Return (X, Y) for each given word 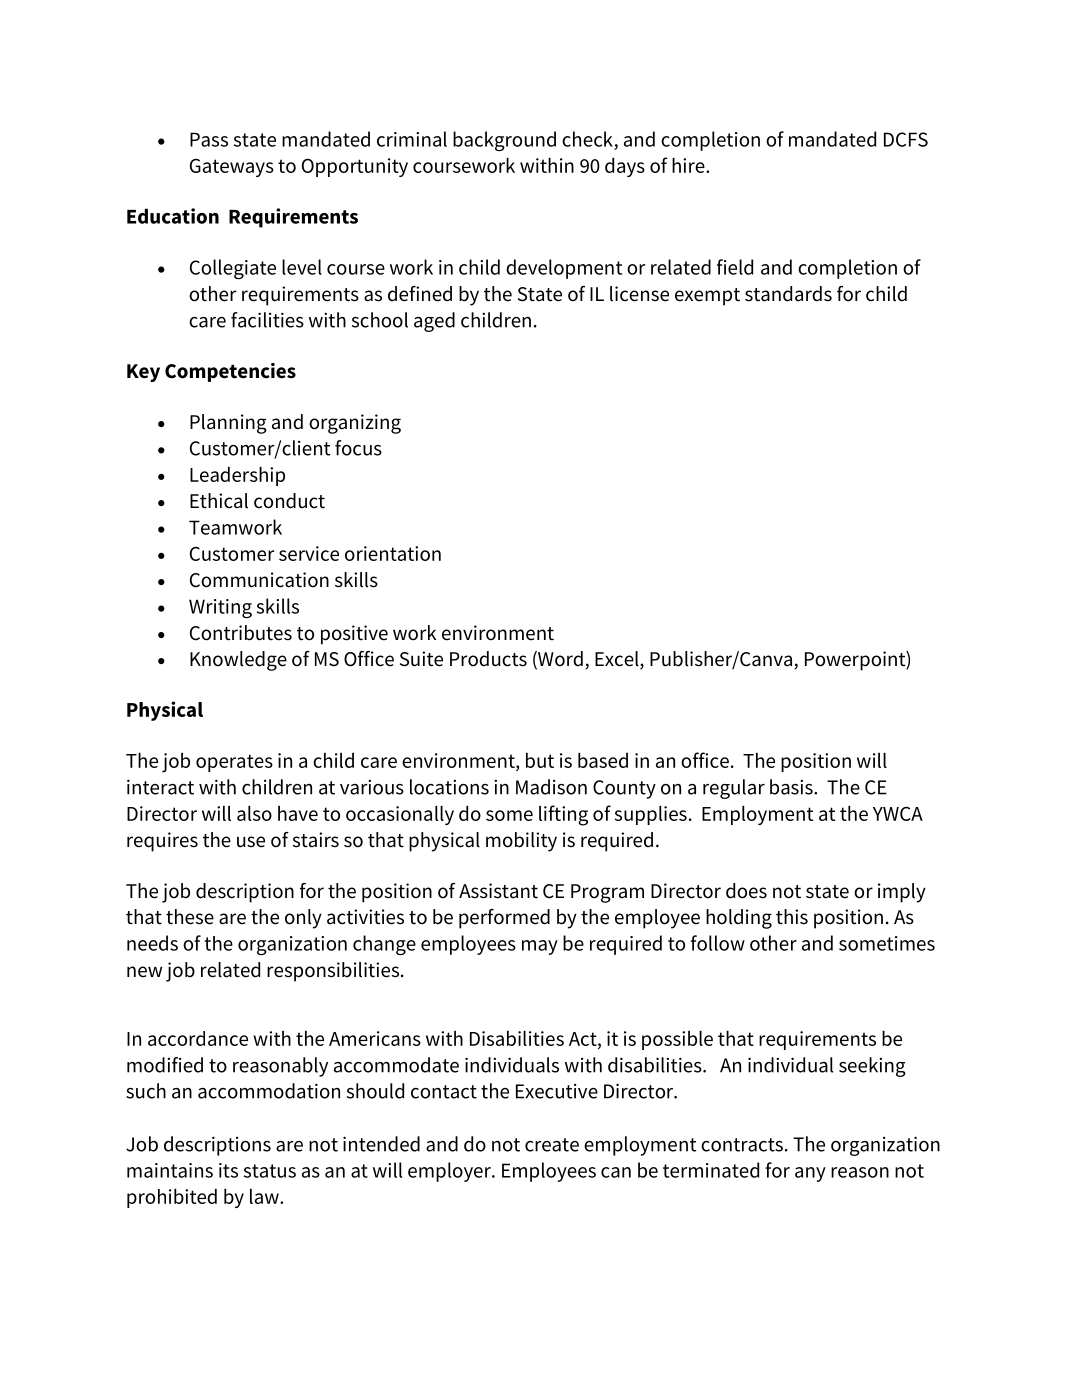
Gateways (232, 167)
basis (792, 787)
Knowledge (238, 661)
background (504, 141)
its (228, 1170)
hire (689, 165)
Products (488, 659)
